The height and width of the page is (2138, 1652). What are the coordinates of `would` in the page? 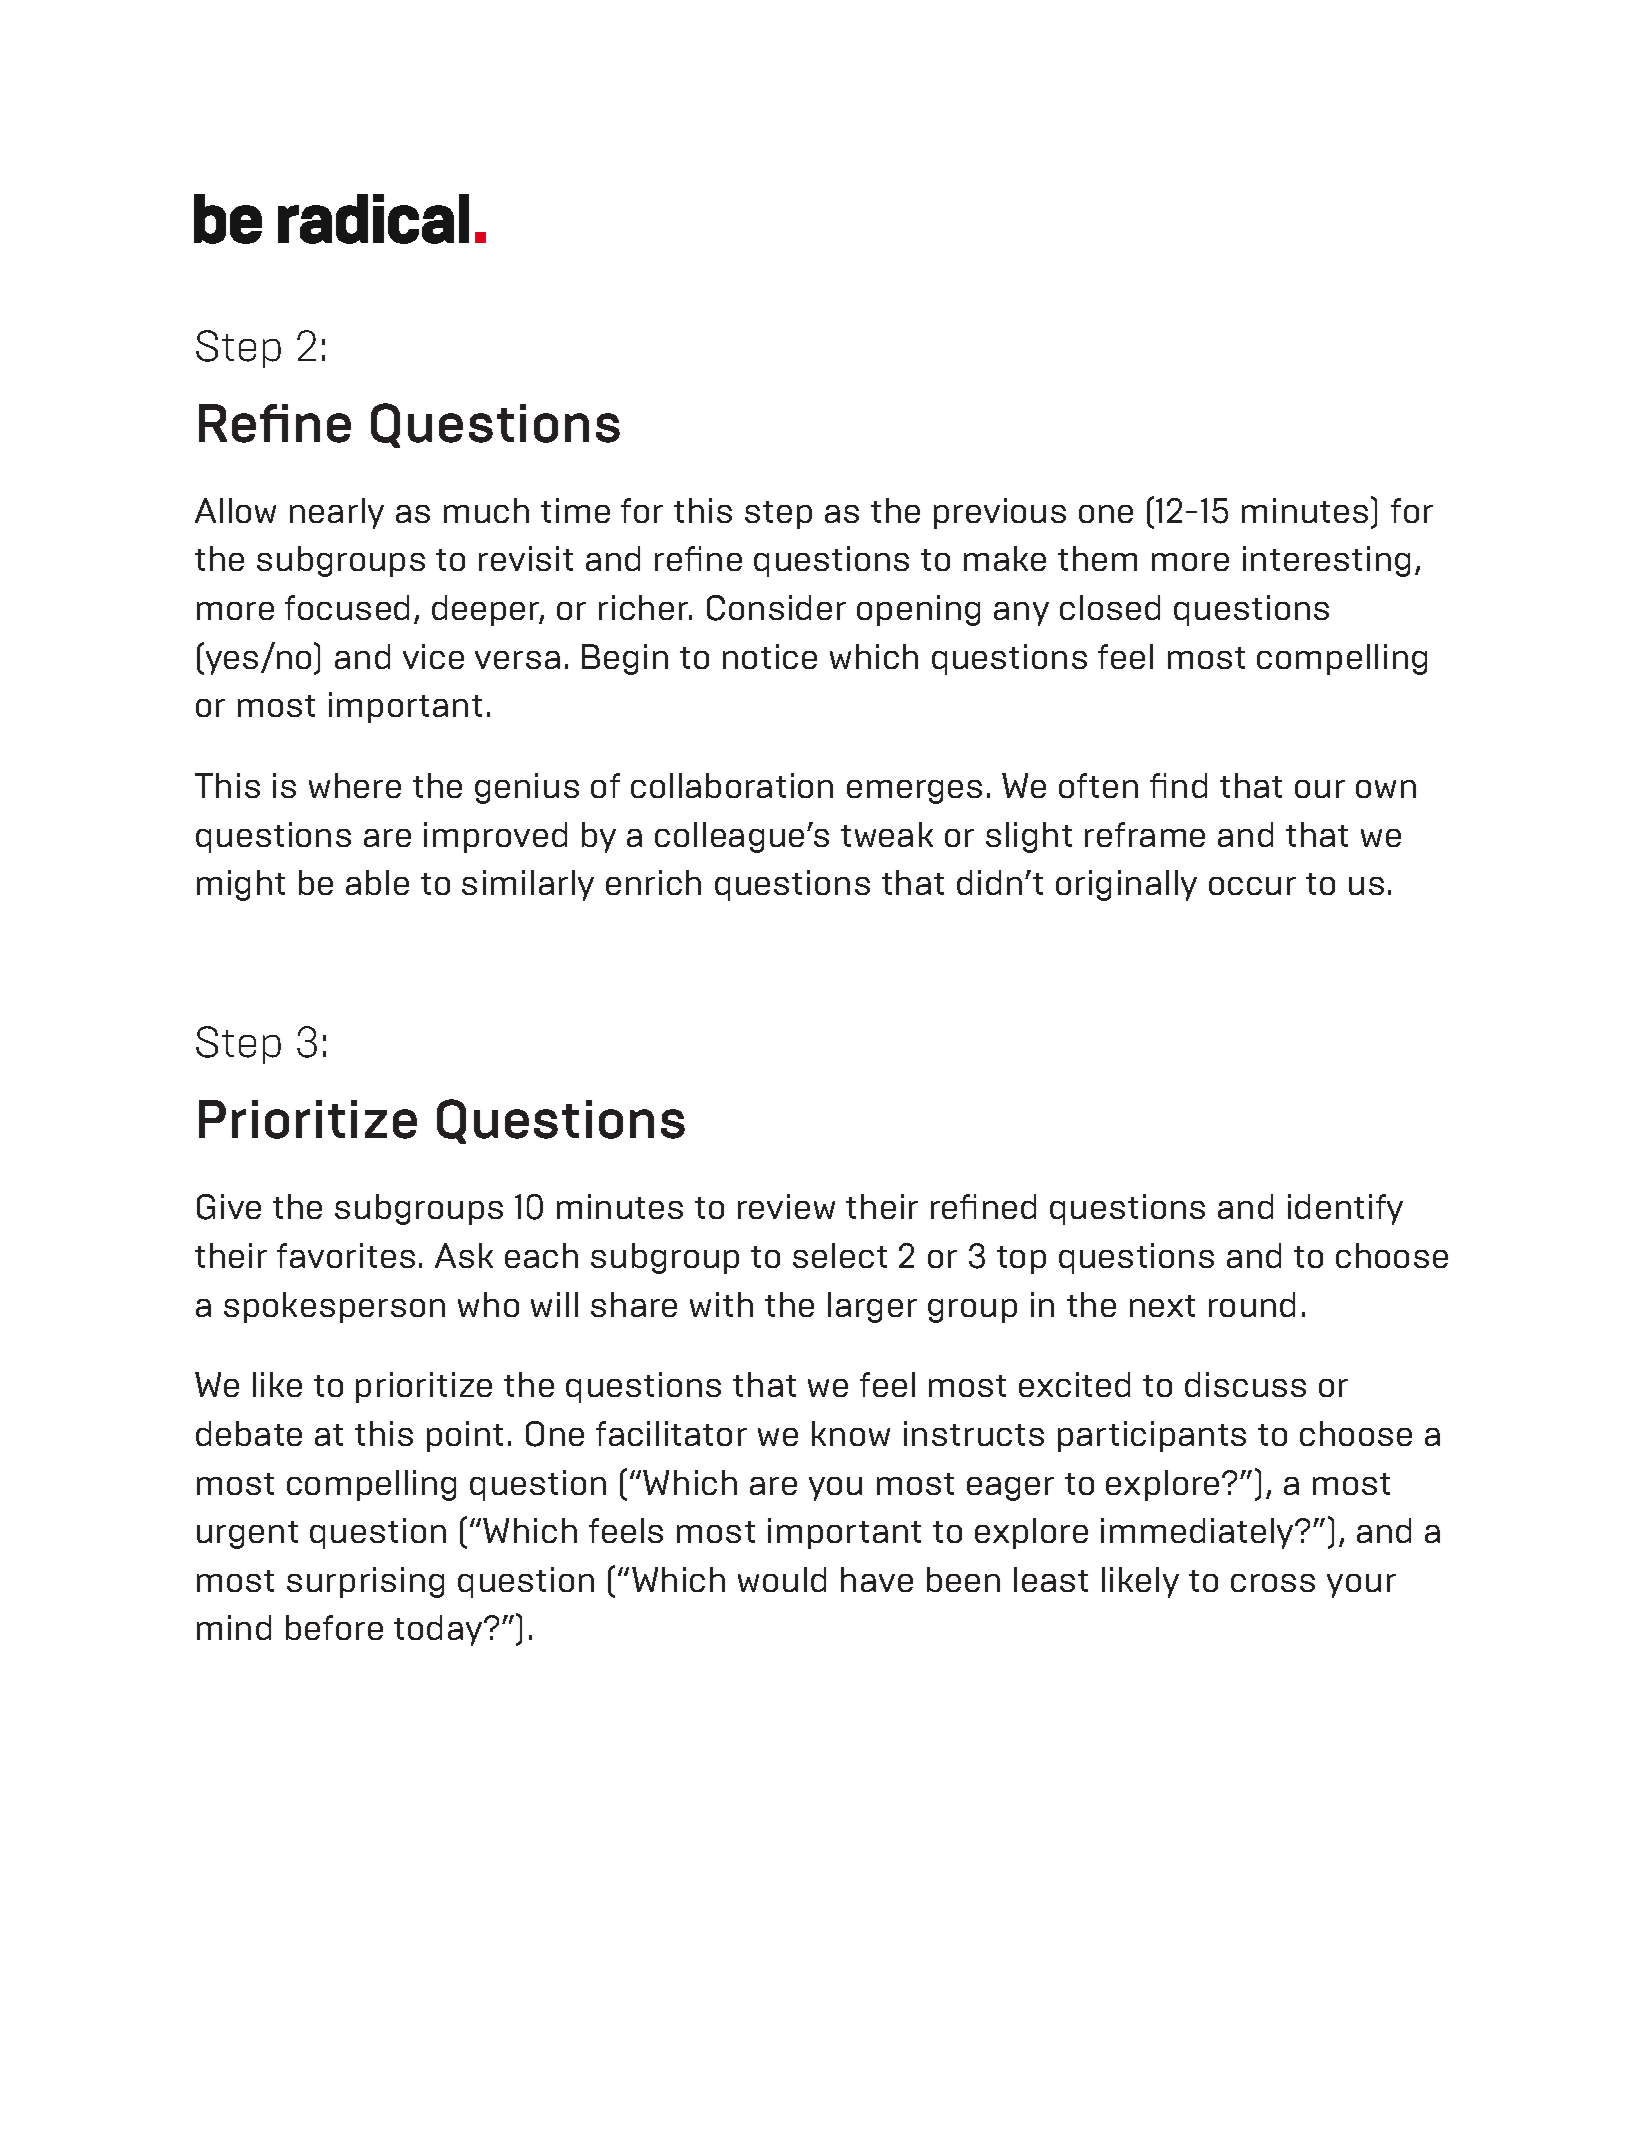 It's located at (782, 1579).
